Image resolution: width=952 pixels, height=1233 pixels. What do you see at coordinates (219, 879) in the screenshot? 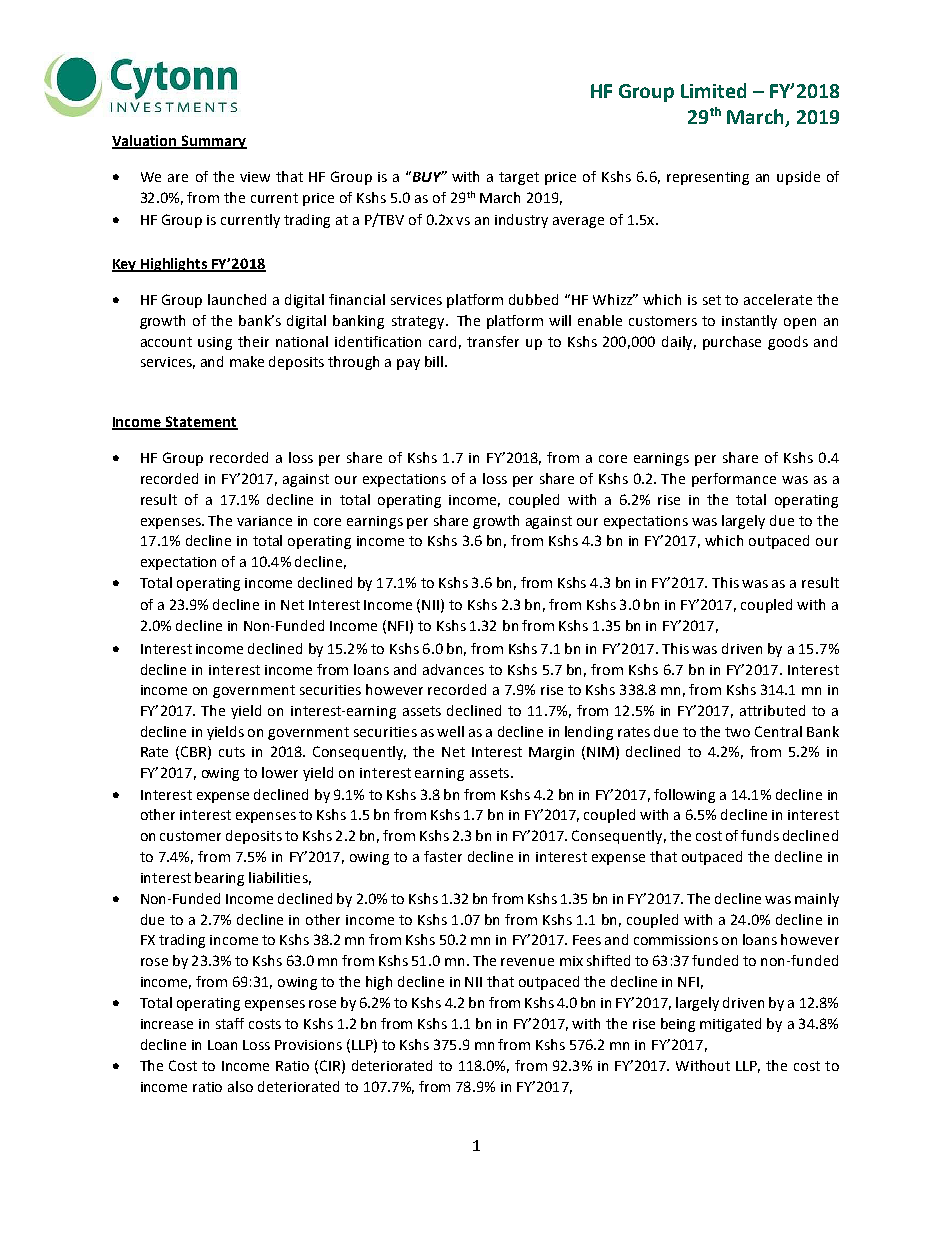
I see `bearing` at bounding box center [219, 879].
